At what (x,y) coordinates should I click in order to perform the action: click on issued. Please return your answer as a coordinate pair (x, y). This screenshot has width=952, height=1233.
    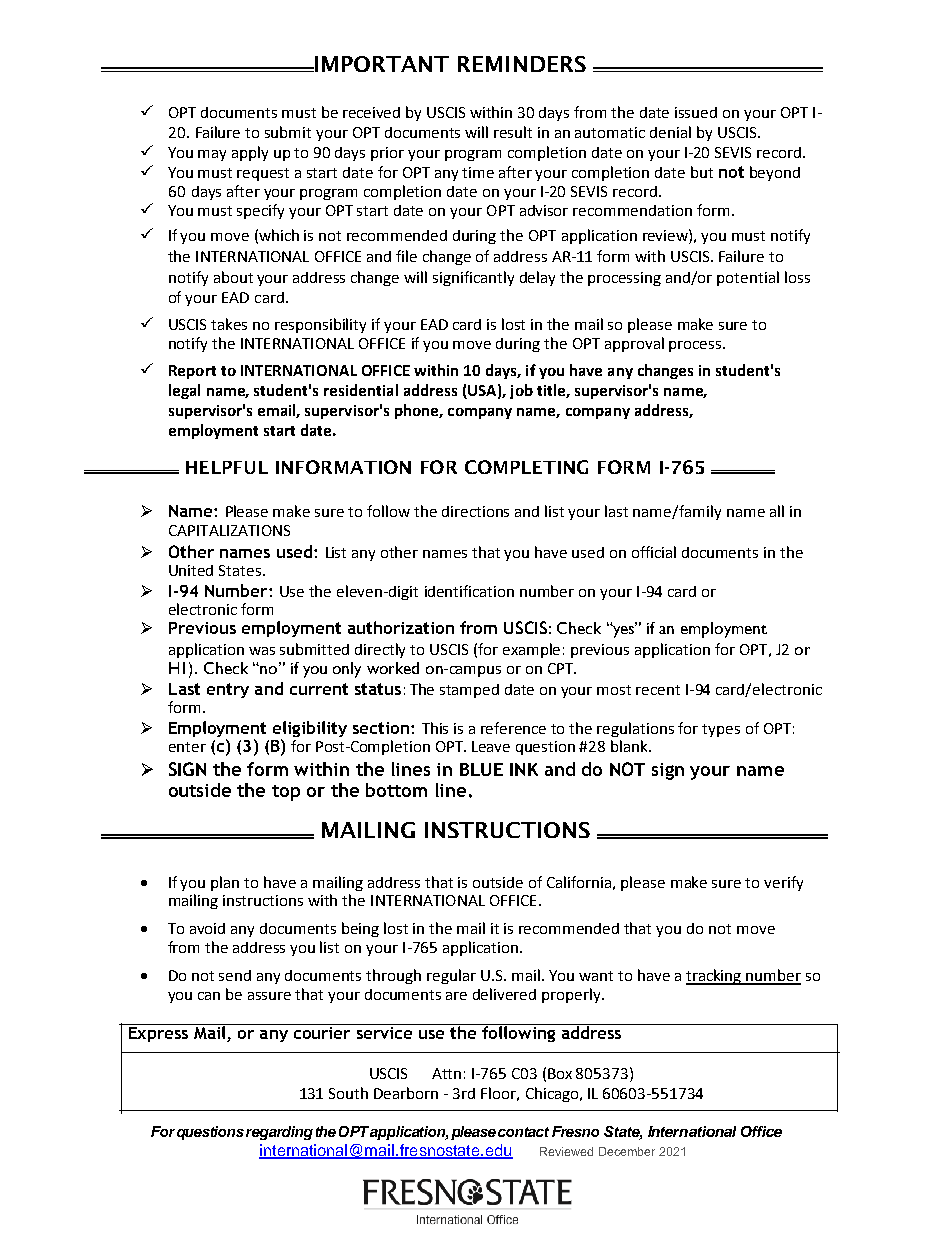
    Looking at the image, I should click on (696, 112).
